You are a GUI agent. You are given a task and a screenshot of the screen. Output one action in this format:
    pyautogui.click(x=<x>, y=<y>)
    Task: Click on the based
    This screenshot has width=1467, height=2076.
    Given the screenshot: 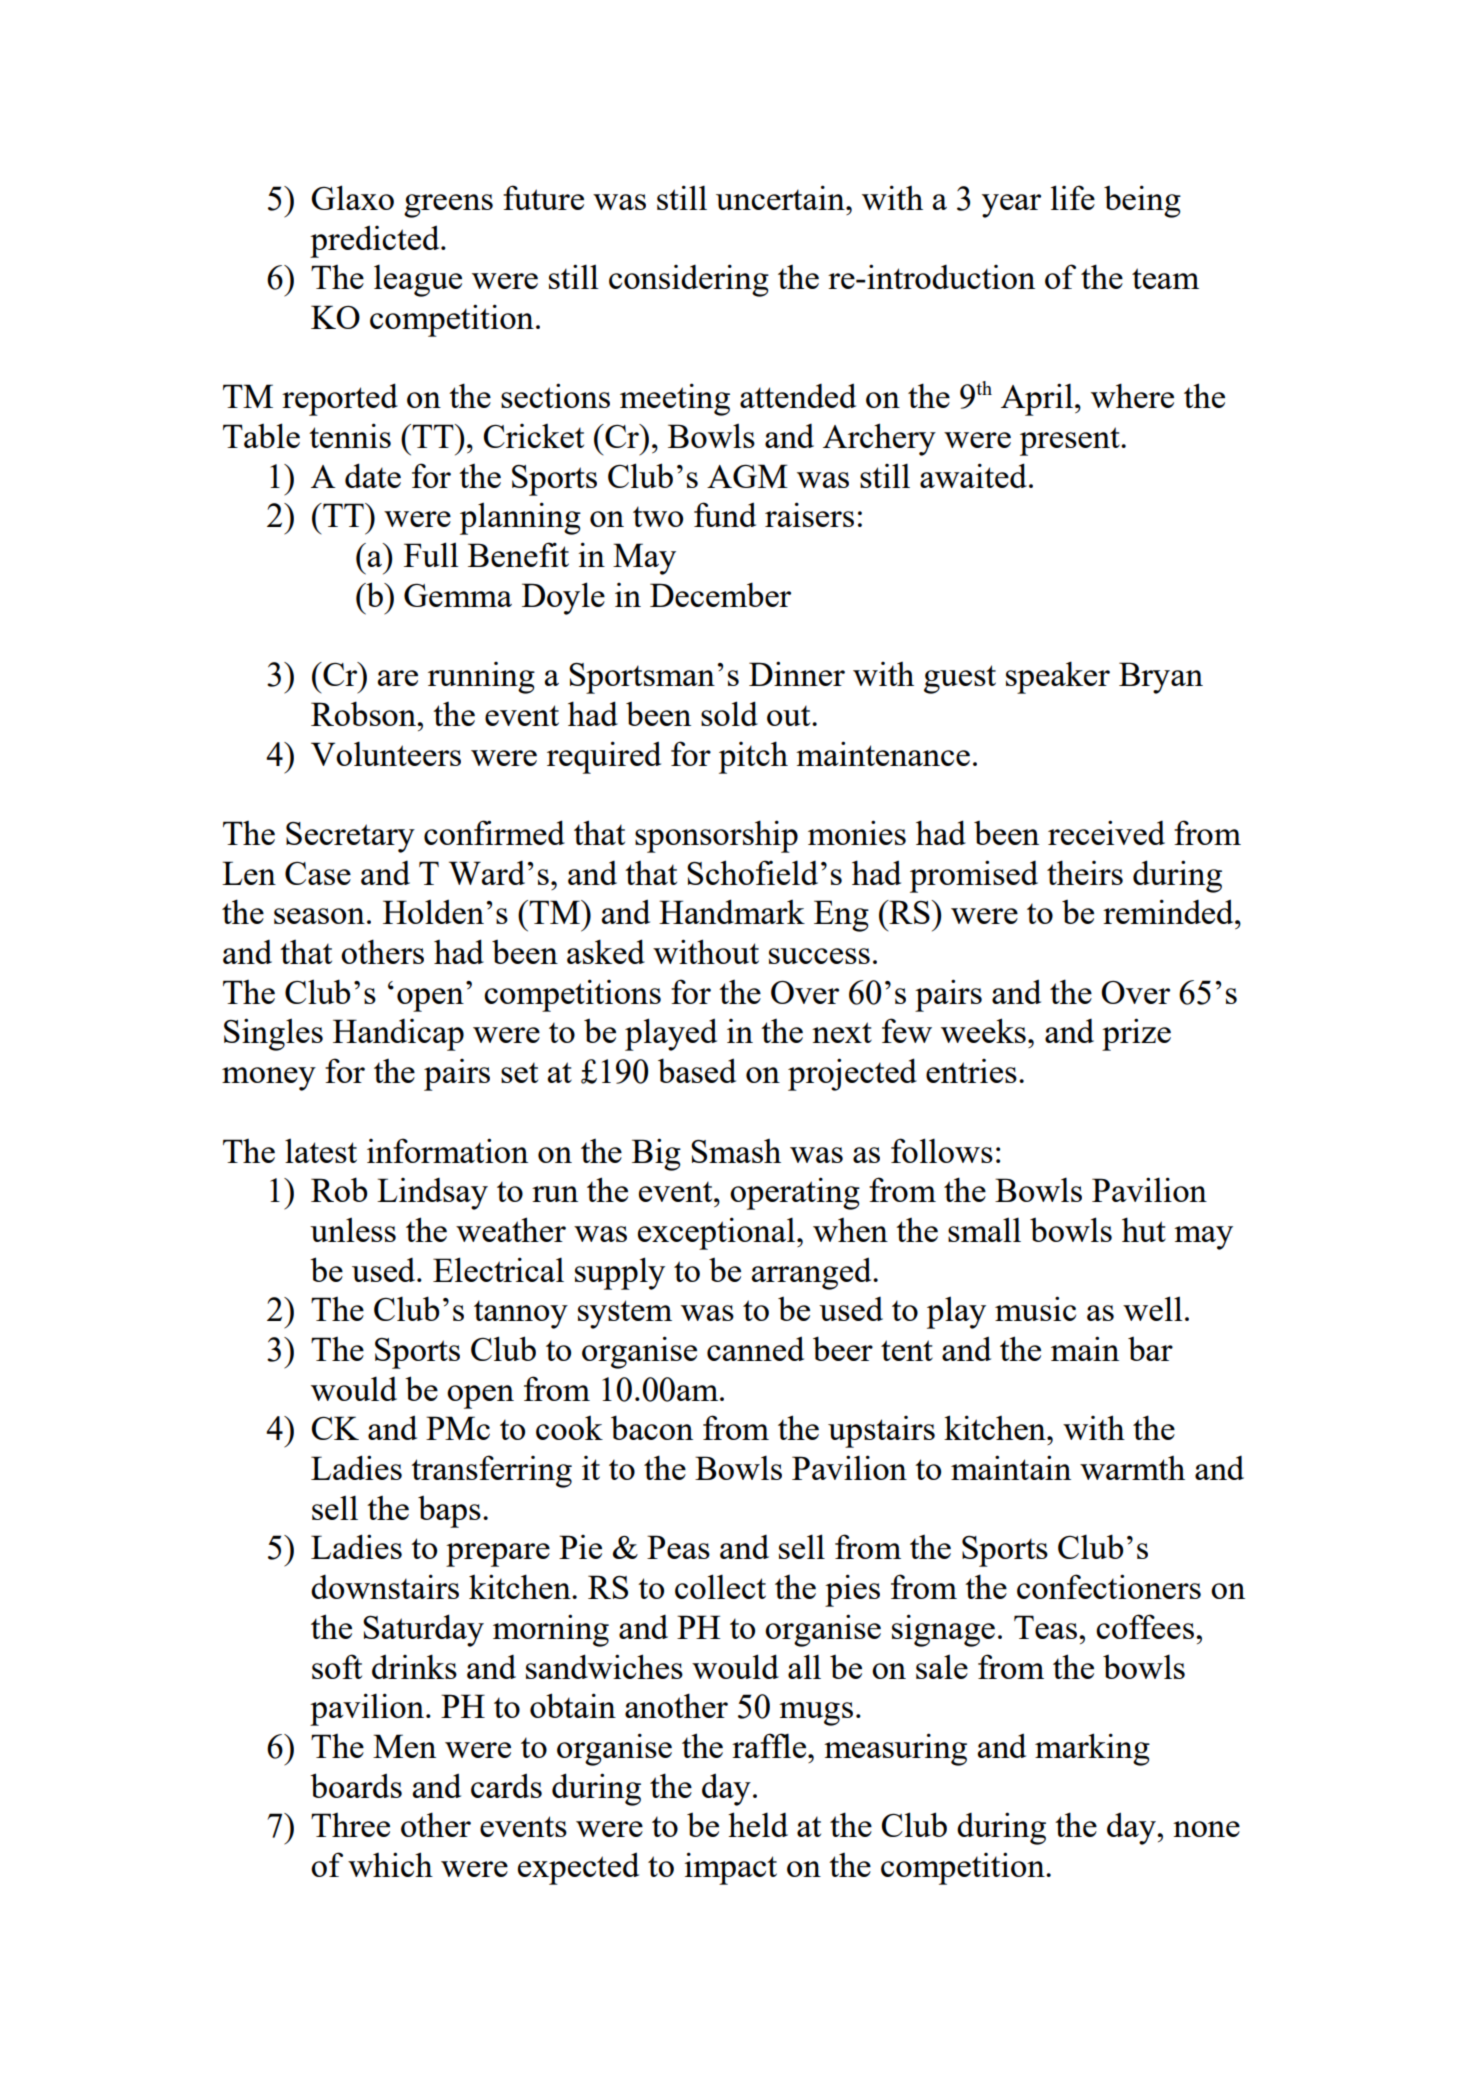 What is the action you would take?
    pyautogui.click(x=697, y=1070)
